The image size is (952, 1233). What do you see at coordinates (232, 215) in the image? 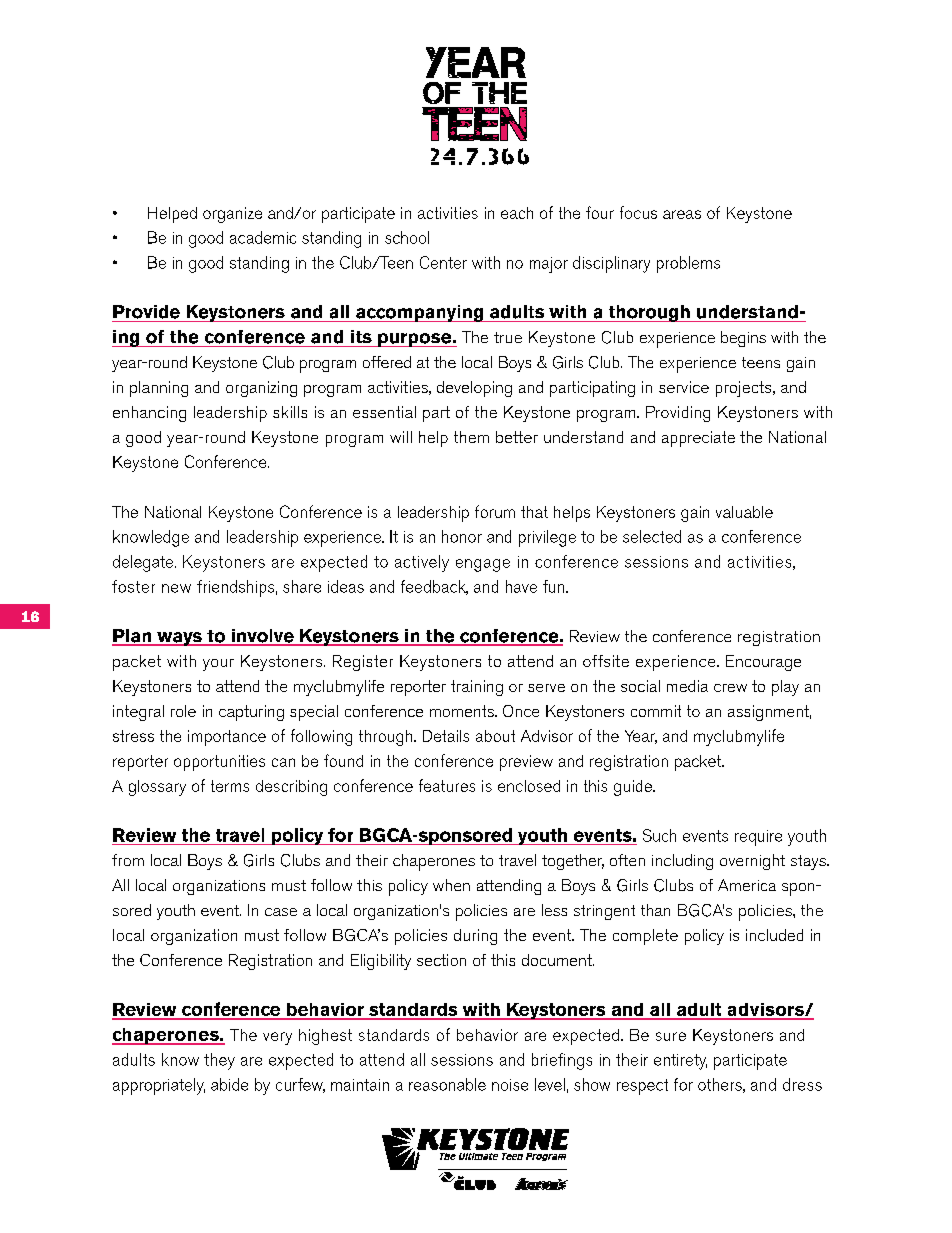
I see `organize` at bounding box center [232, 215].
